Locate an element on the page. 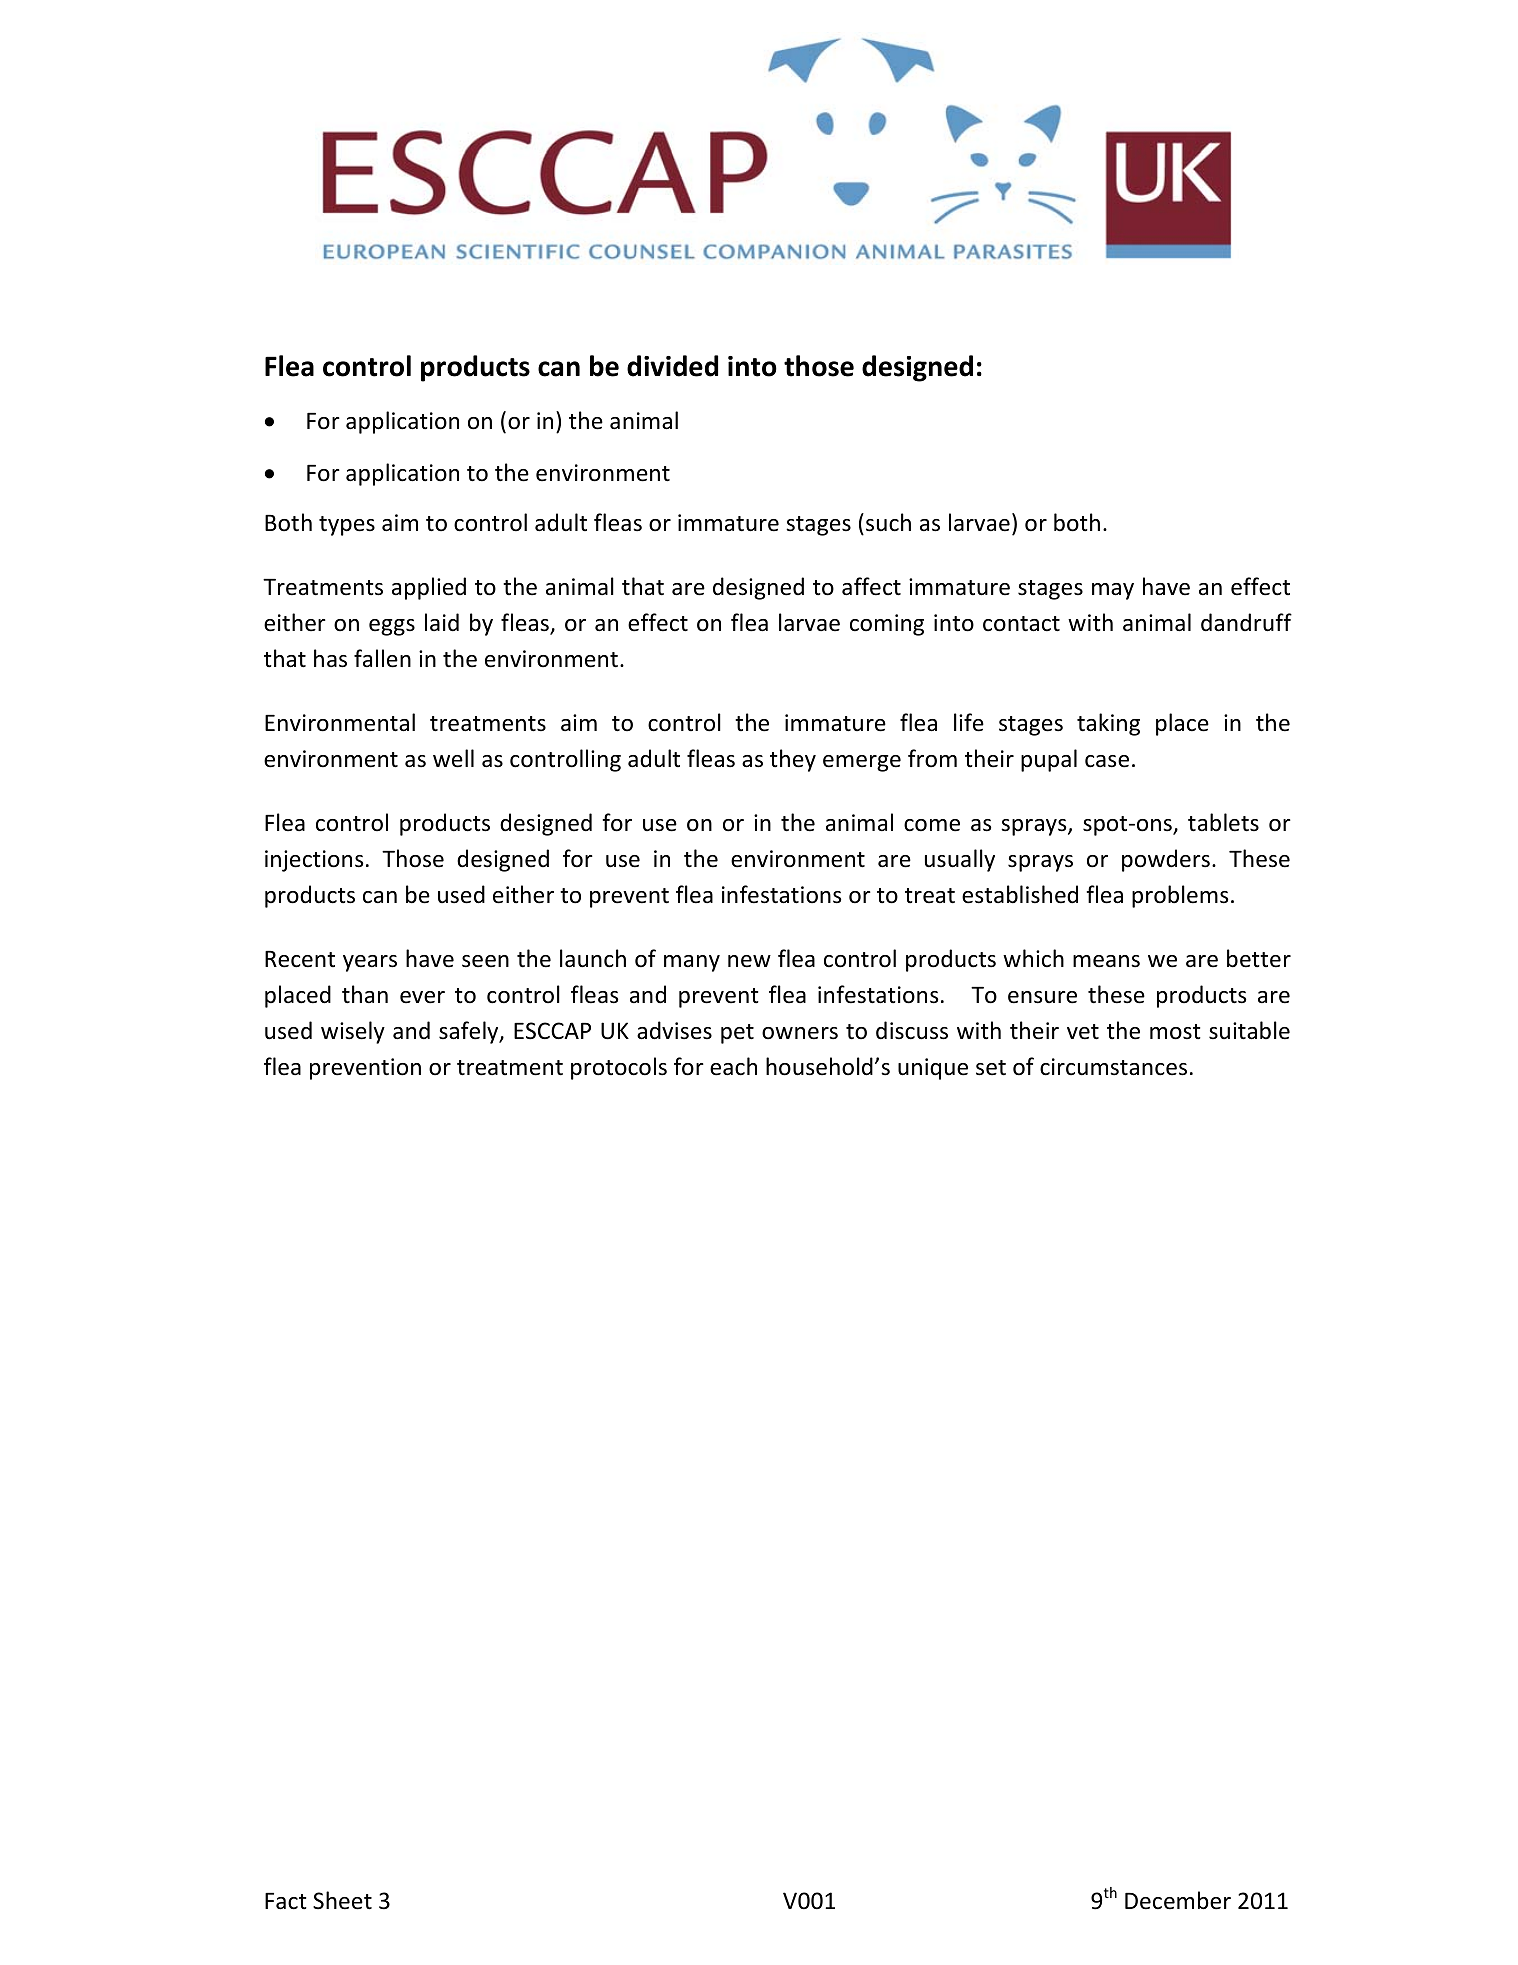  each is located at coordinates (733, 1066).
